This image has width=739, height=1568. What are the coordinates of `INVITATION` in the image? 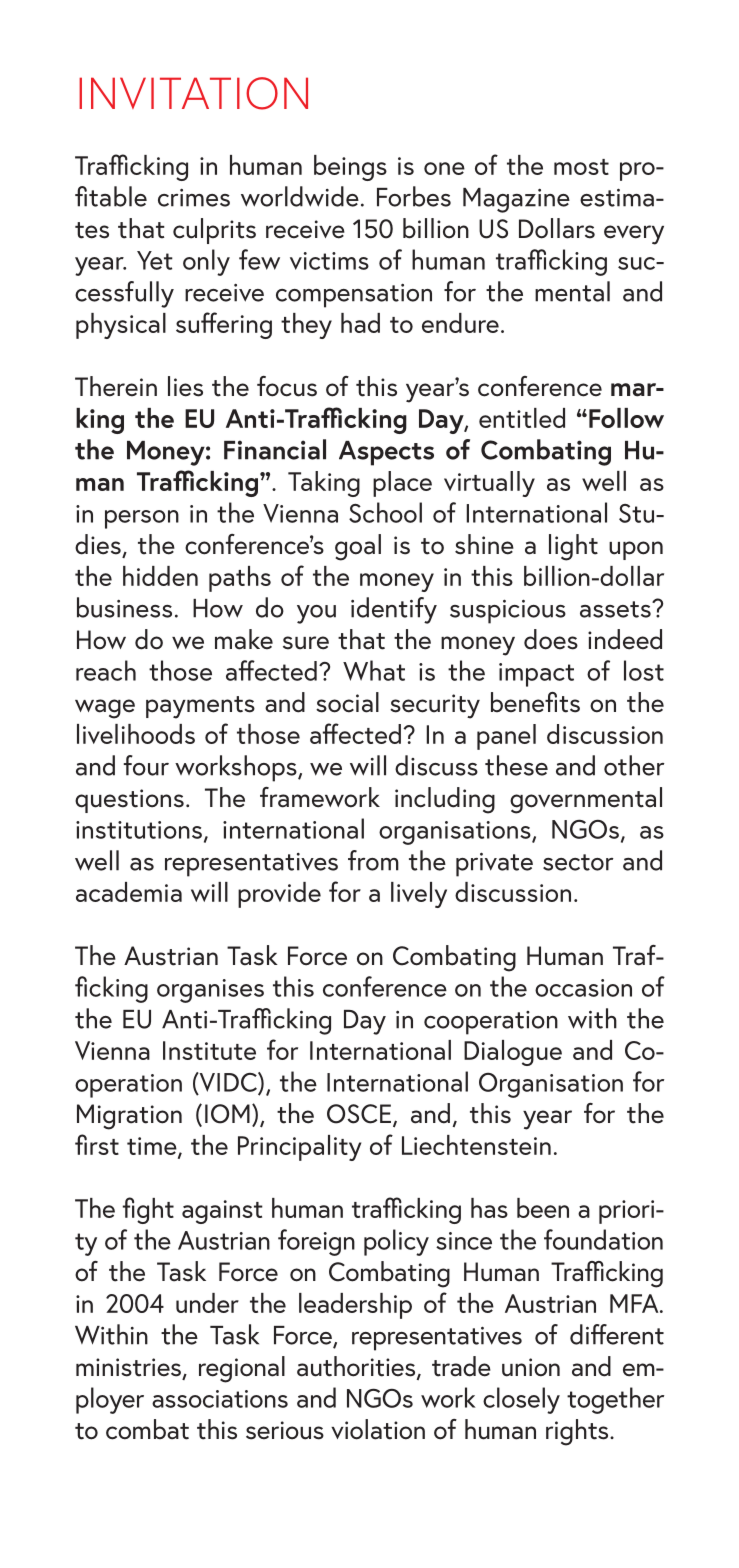 It's located at (193, 93).
